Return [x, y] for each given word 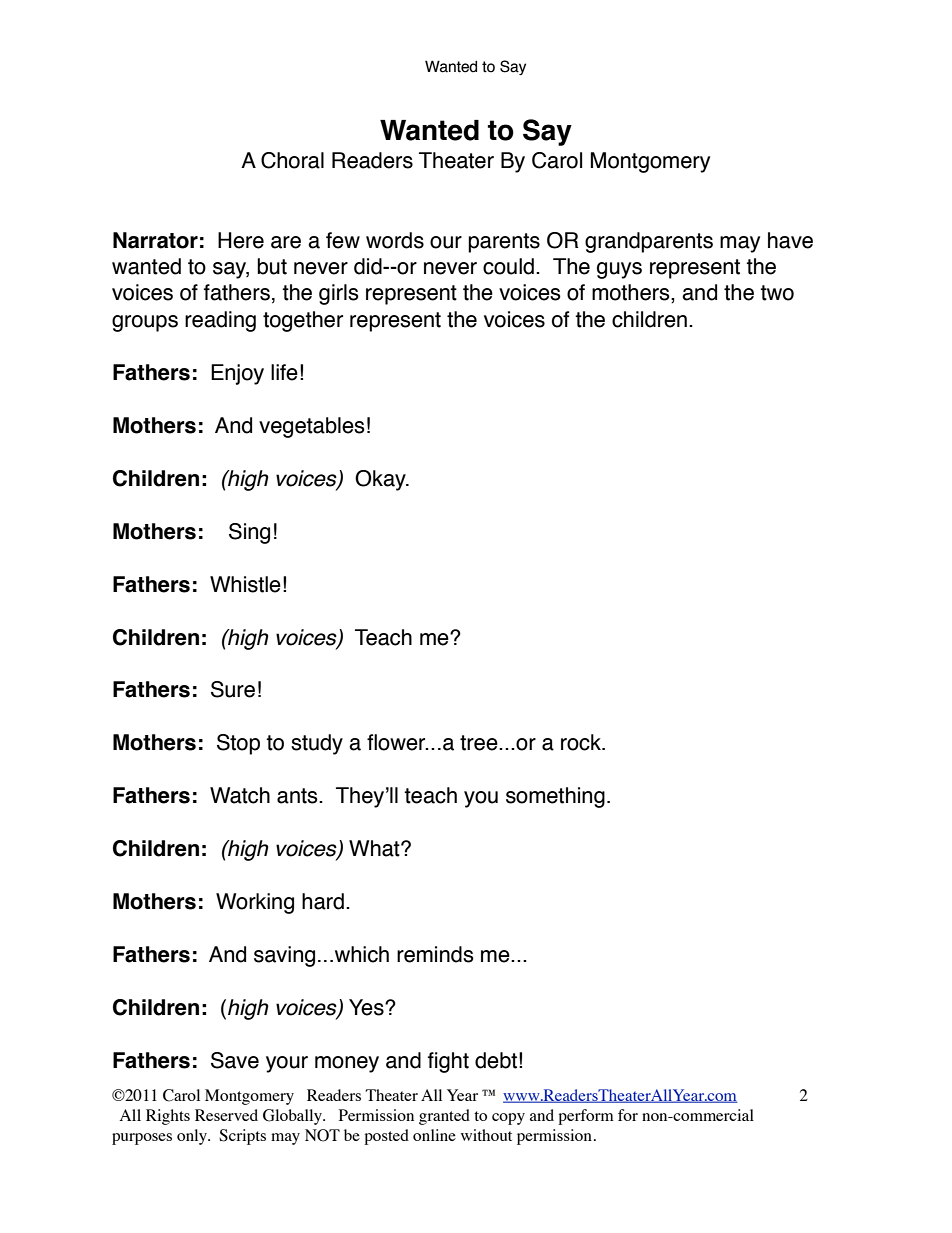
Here [241, 240]
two [777, 293]
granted [444, 1117]
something [555, 797]
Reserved [226, 1115]
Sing [249, 533]
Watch [240, 795]
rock [582, 742]
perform [586, 1117]
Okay [381, 480]
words [395, 240]
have [790, 240]
